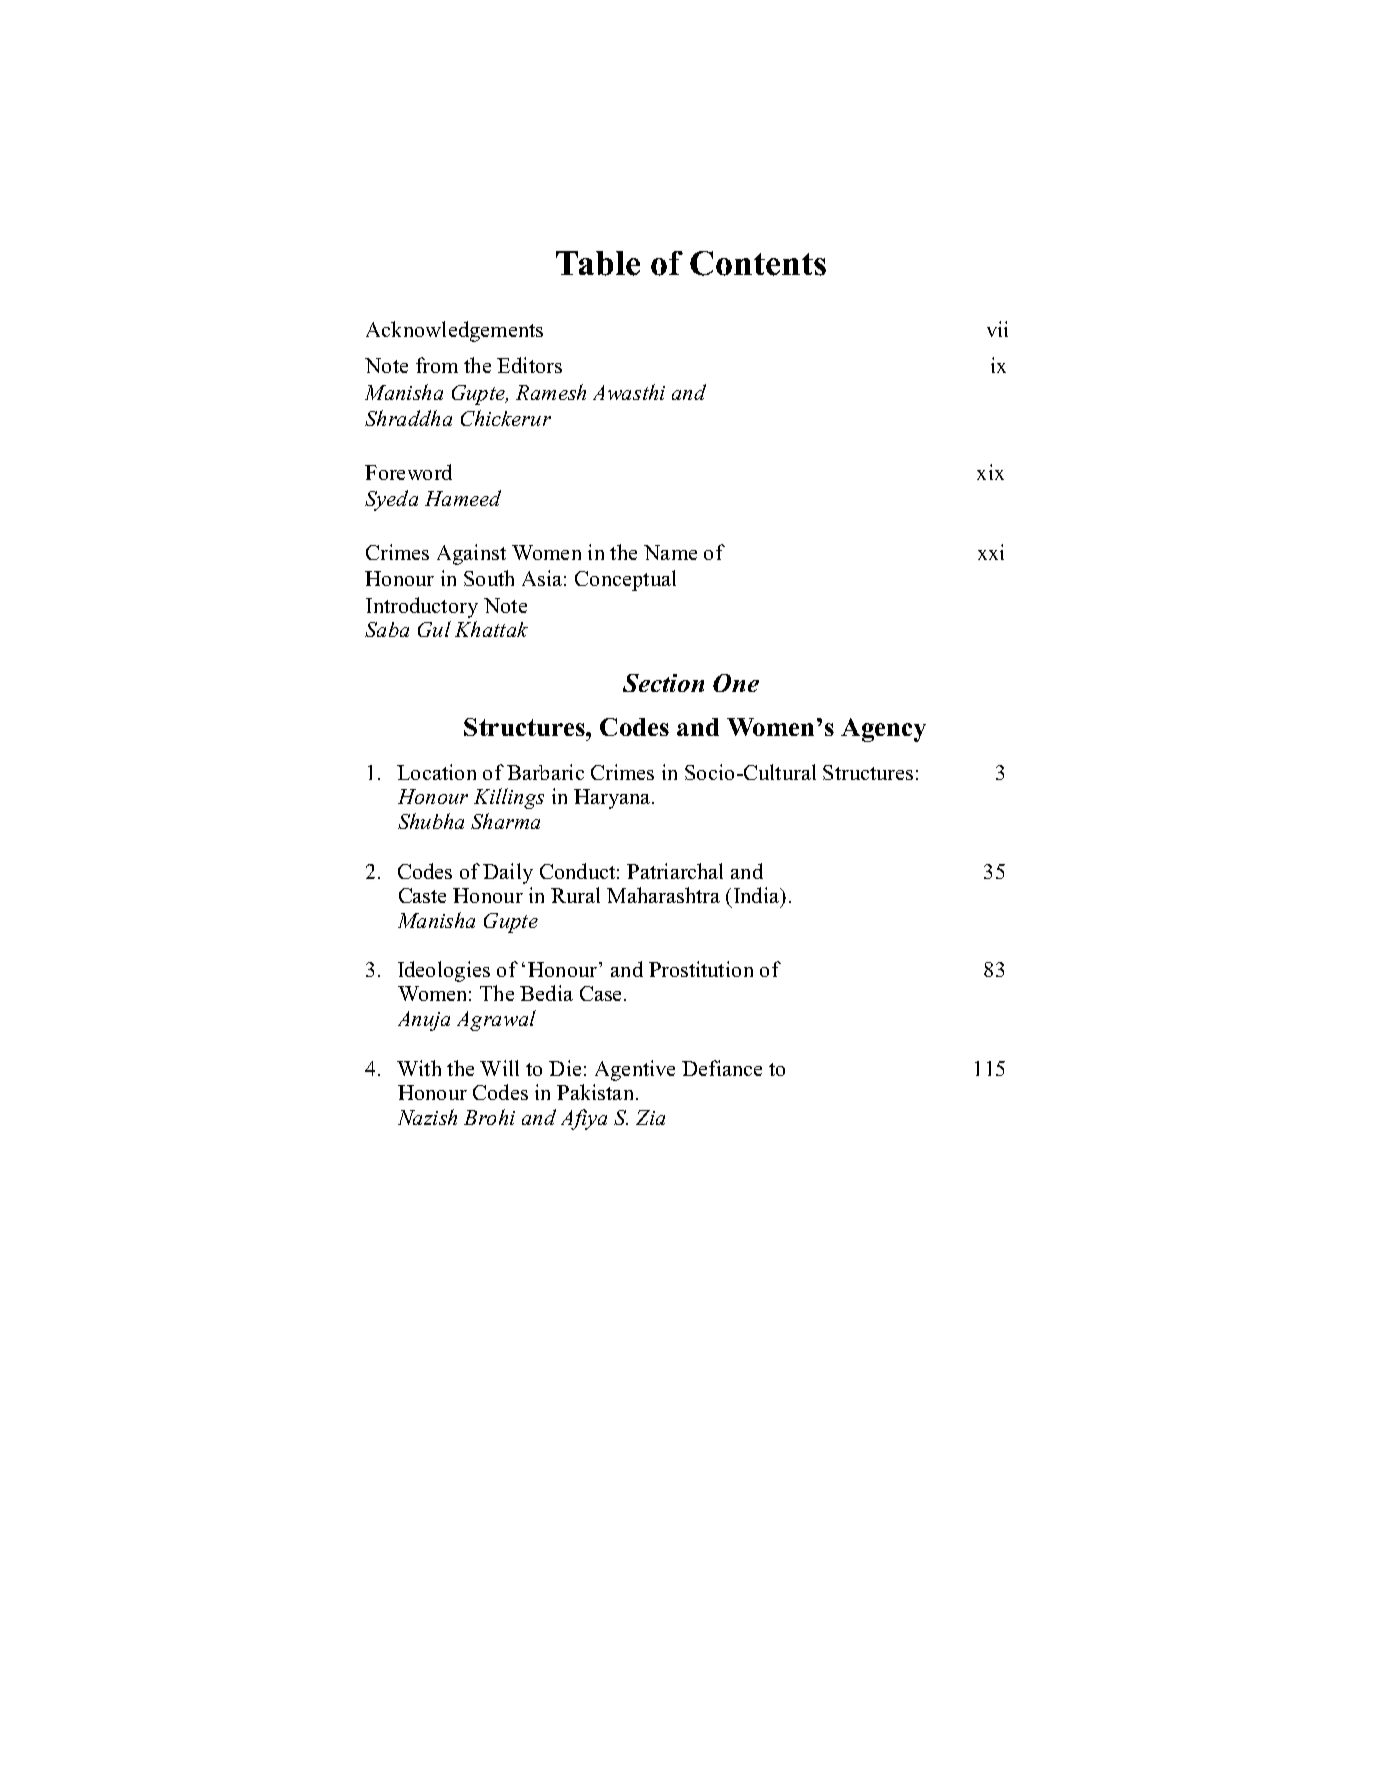  What do you see at coordinates (997, 329) in the screenshot?
I see `vii` at bounding box center [997, 329].
